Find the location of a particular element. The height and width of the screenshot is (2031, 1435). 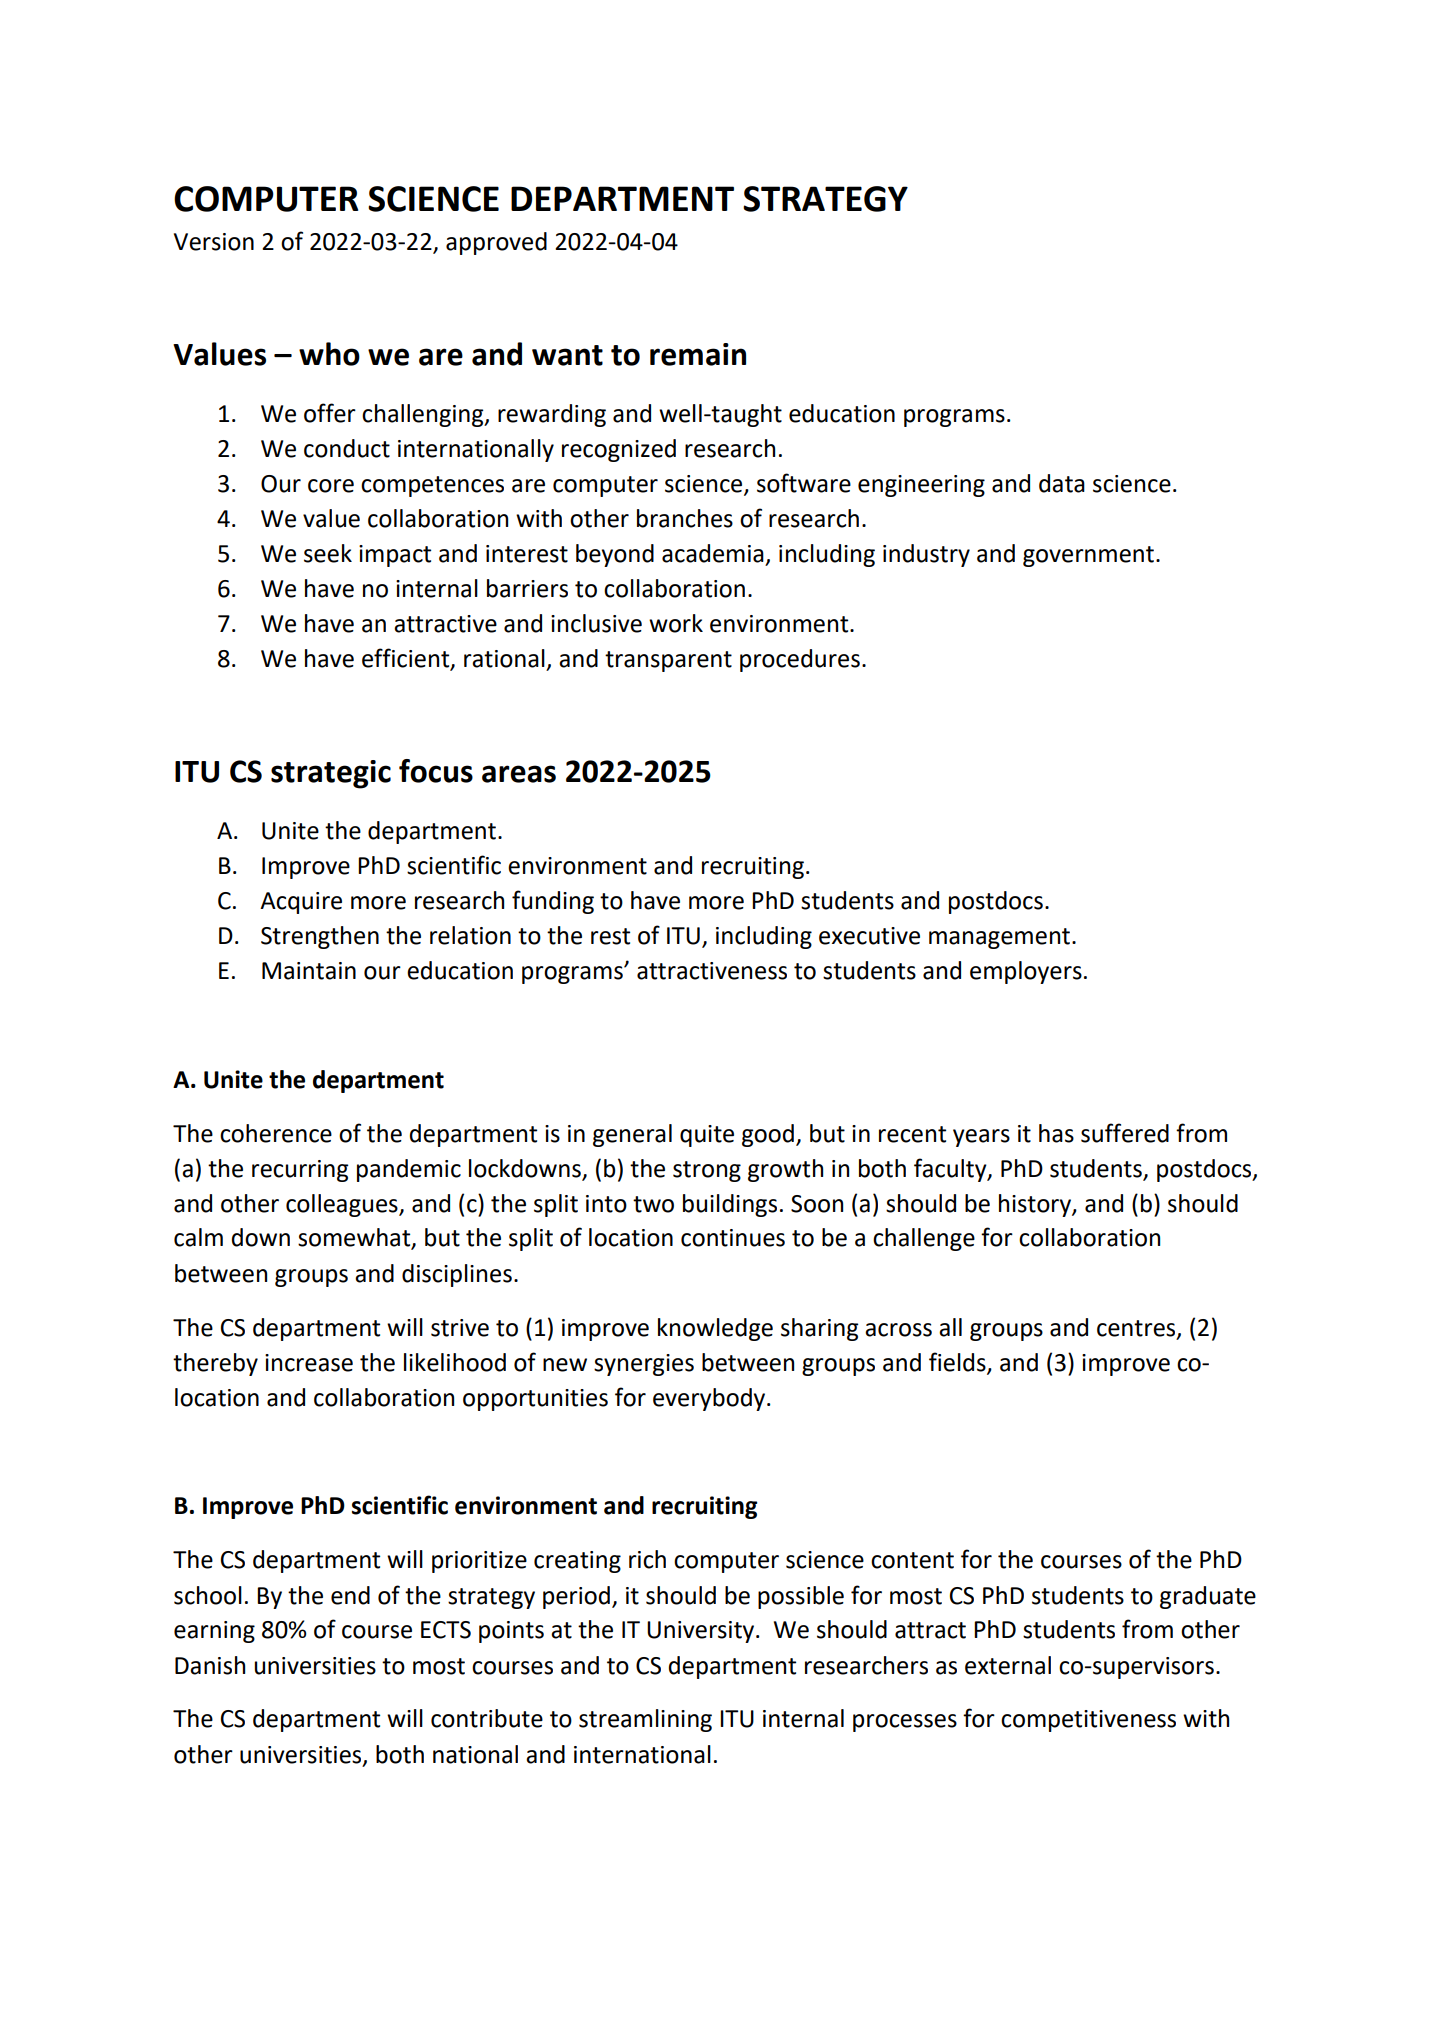

who is located at coordinates (329, 354).
